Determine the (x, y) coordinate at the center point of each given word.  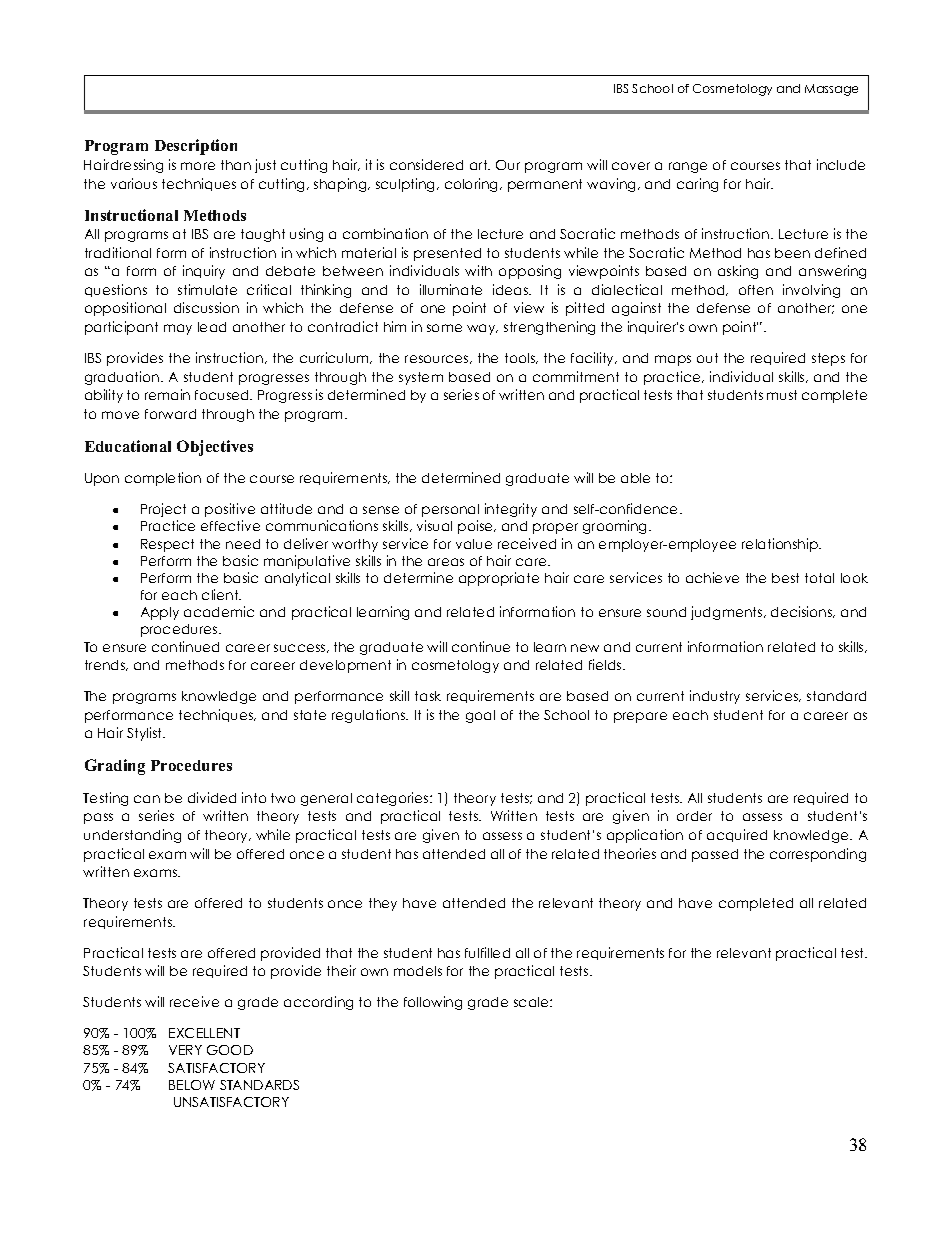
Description (196, 147)
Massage (831, 90)
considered (426, 164)
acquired (737, 835)
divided (212, 797)
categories (394, 799)
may (178, 329)
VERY (185, 1050)
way (482, 329)
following (433, 1003)
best (785, 578)
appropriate (499, 579)
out (707, 358)
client (221, 594)
